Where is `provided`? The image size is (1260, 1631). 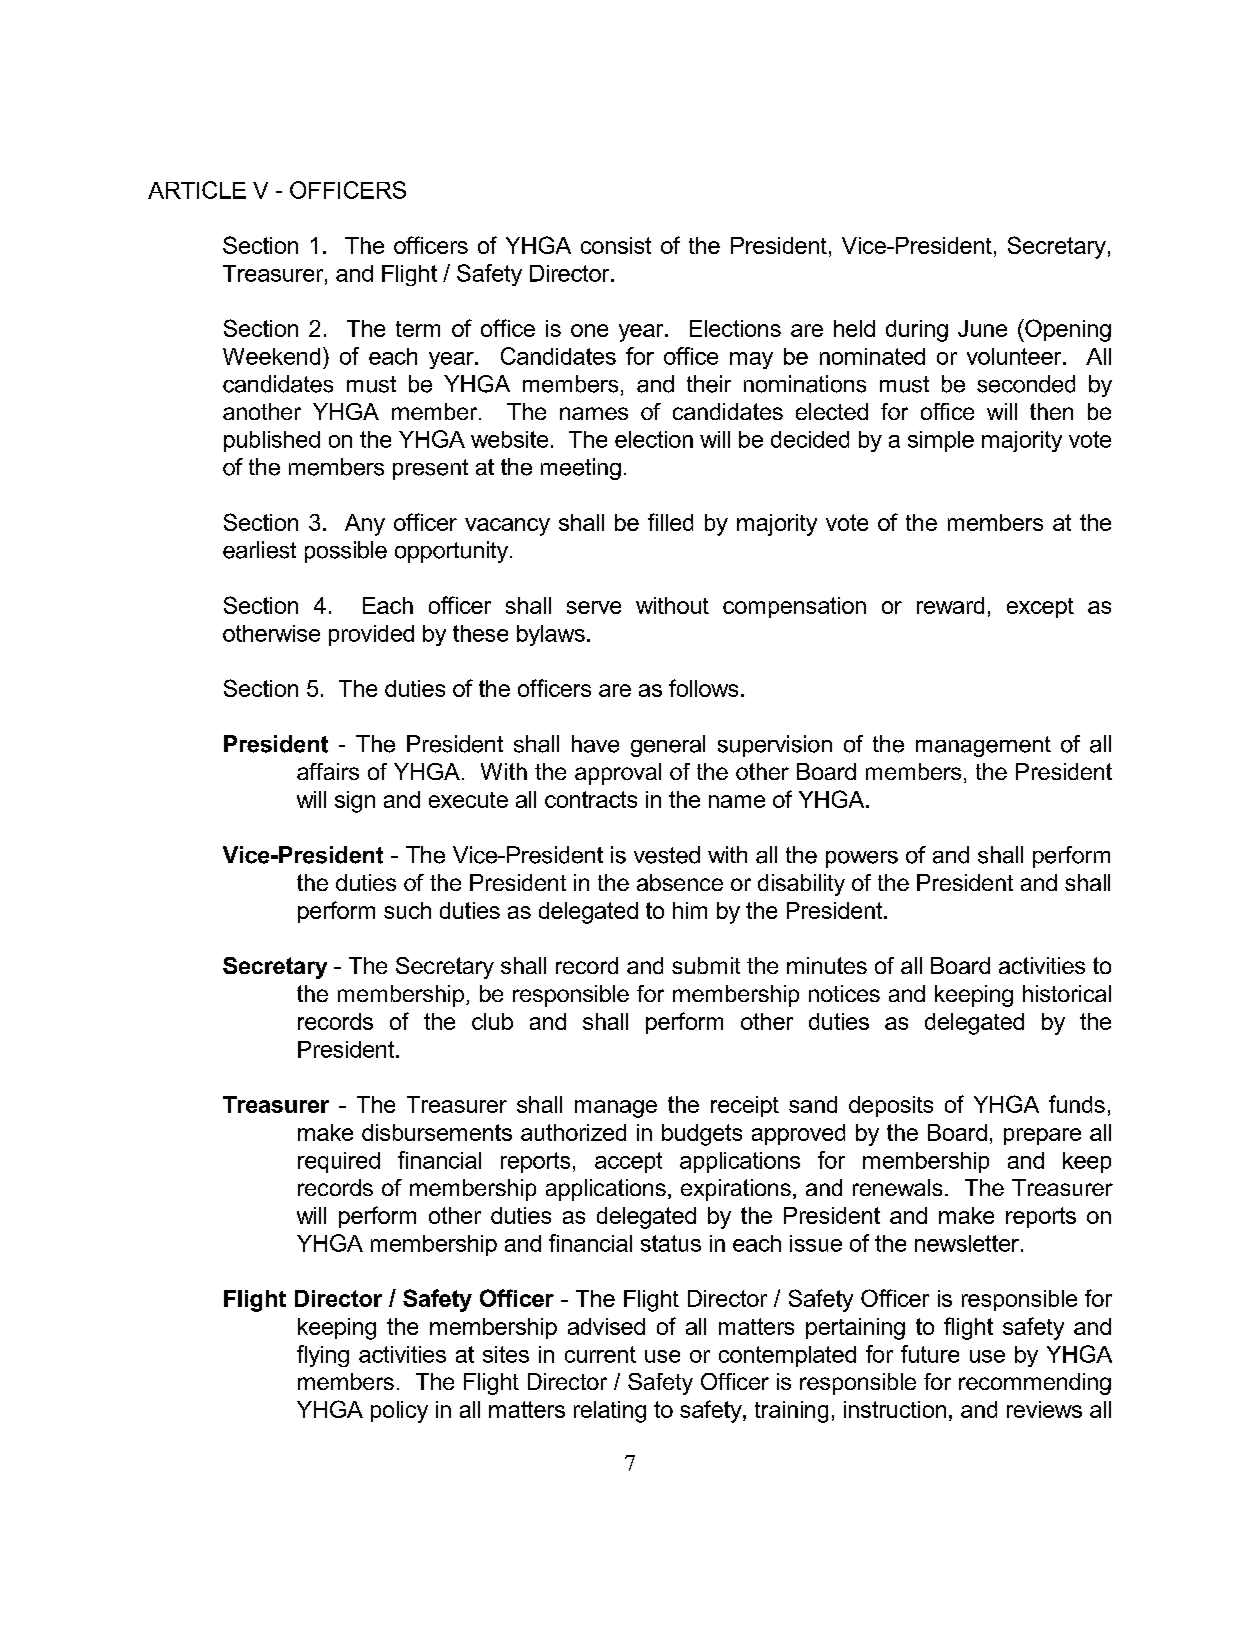
provided is located at coordinates (371, 635).
